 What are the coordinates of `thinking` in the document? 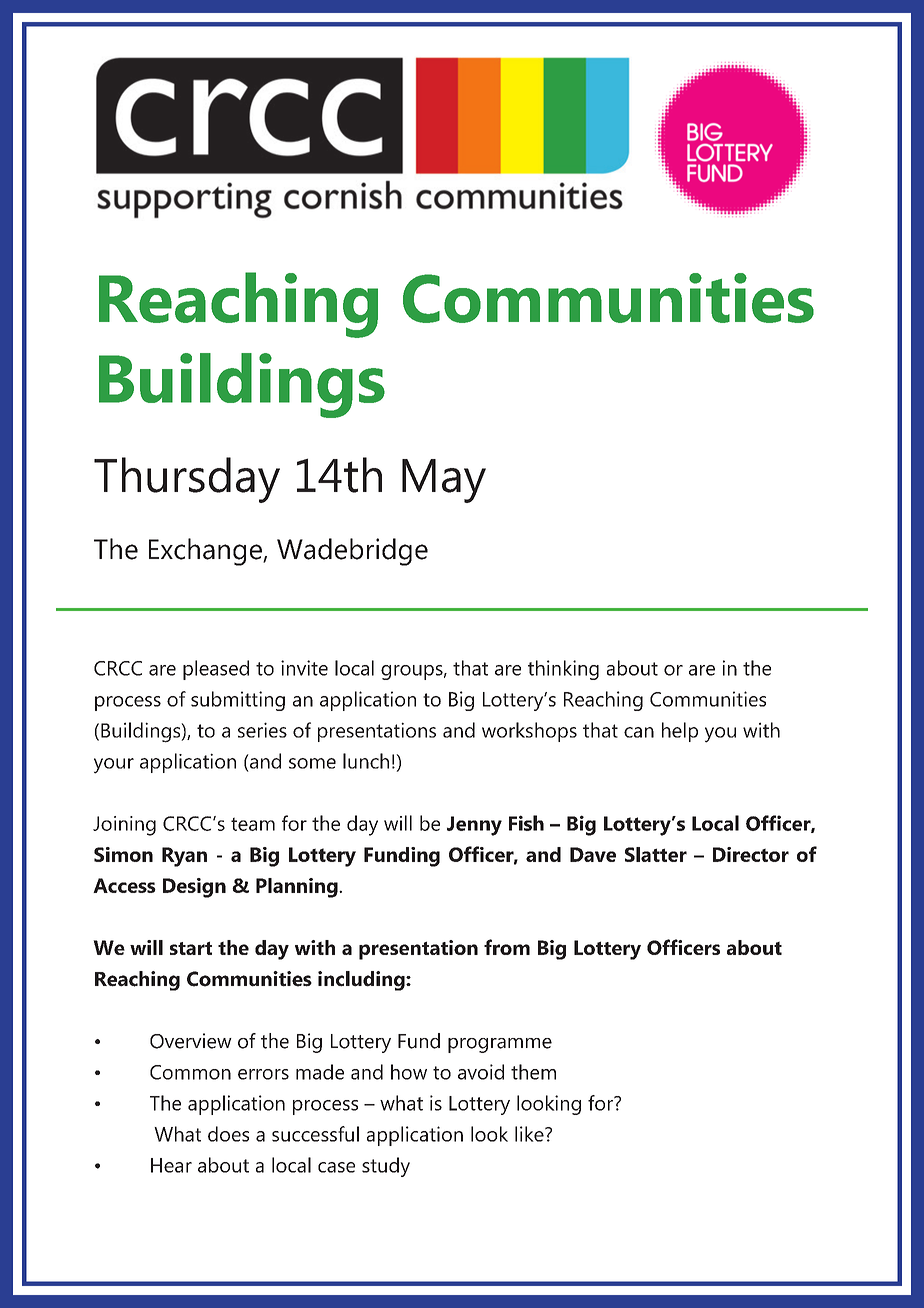 It's located at (563, 670).
